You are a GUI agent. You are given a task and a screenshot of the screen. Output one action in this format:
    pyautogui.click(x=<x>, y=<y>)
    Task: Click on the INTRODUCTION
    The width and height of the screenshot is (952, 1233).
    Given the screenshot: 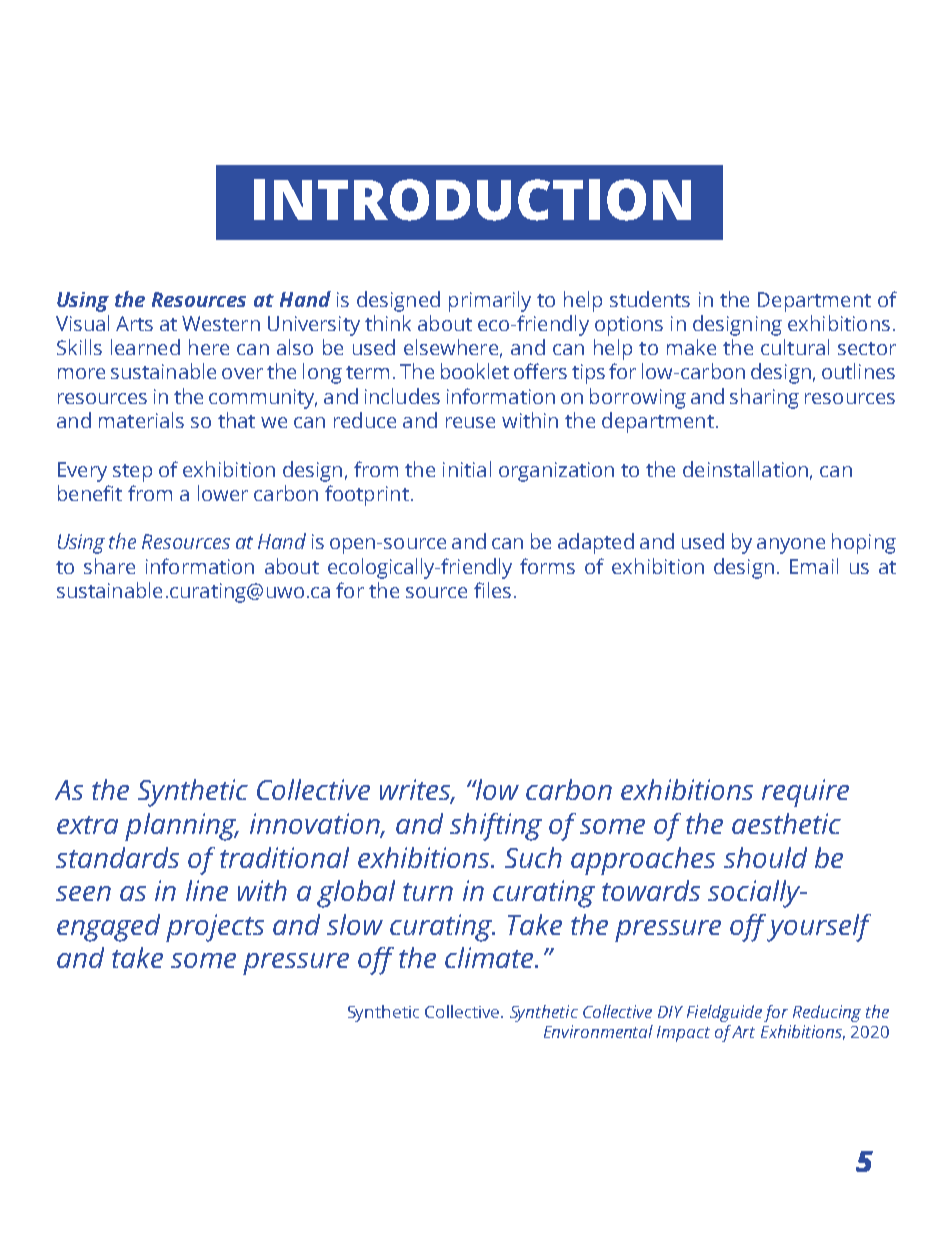 What is the action you would take?
    pyautogui.click(x=472, y=200)
